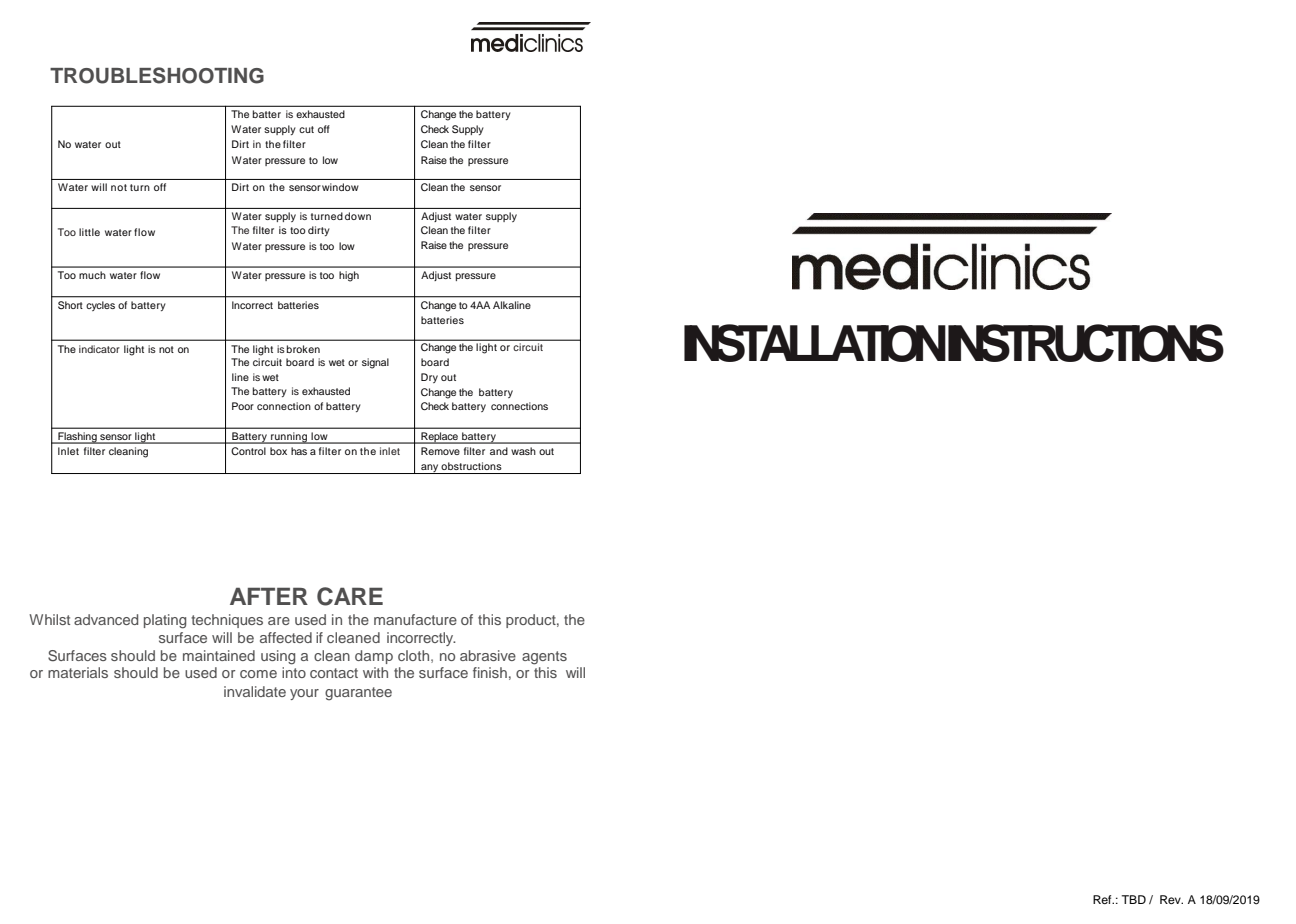  Describe the element at coordinates (304, 694) in the page. I see `your` at that location.
